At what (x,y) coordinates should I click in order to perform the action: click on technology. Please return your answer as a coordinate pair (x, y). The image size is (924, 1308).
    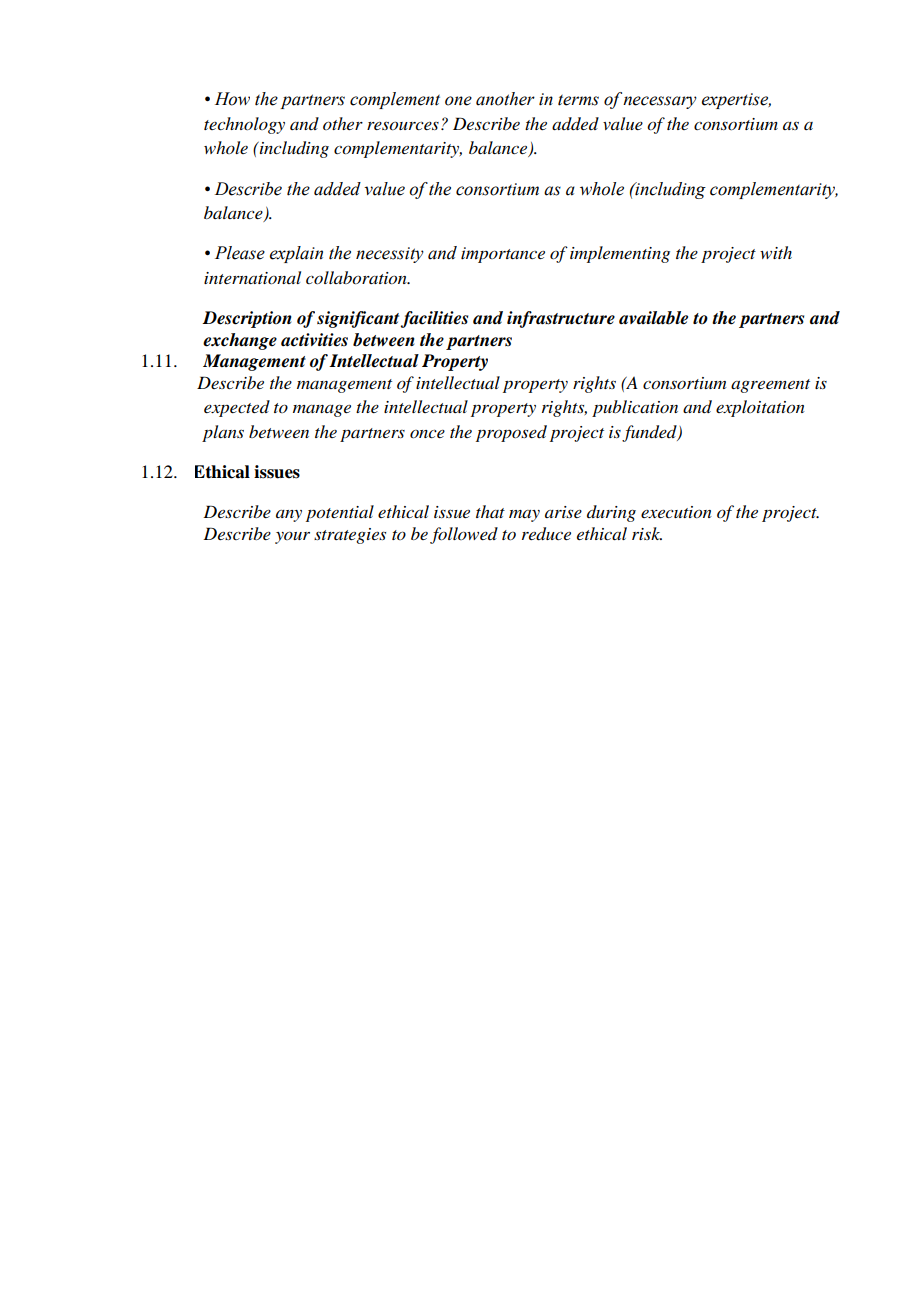
    Looking at the image, I should click on (244, 125).
